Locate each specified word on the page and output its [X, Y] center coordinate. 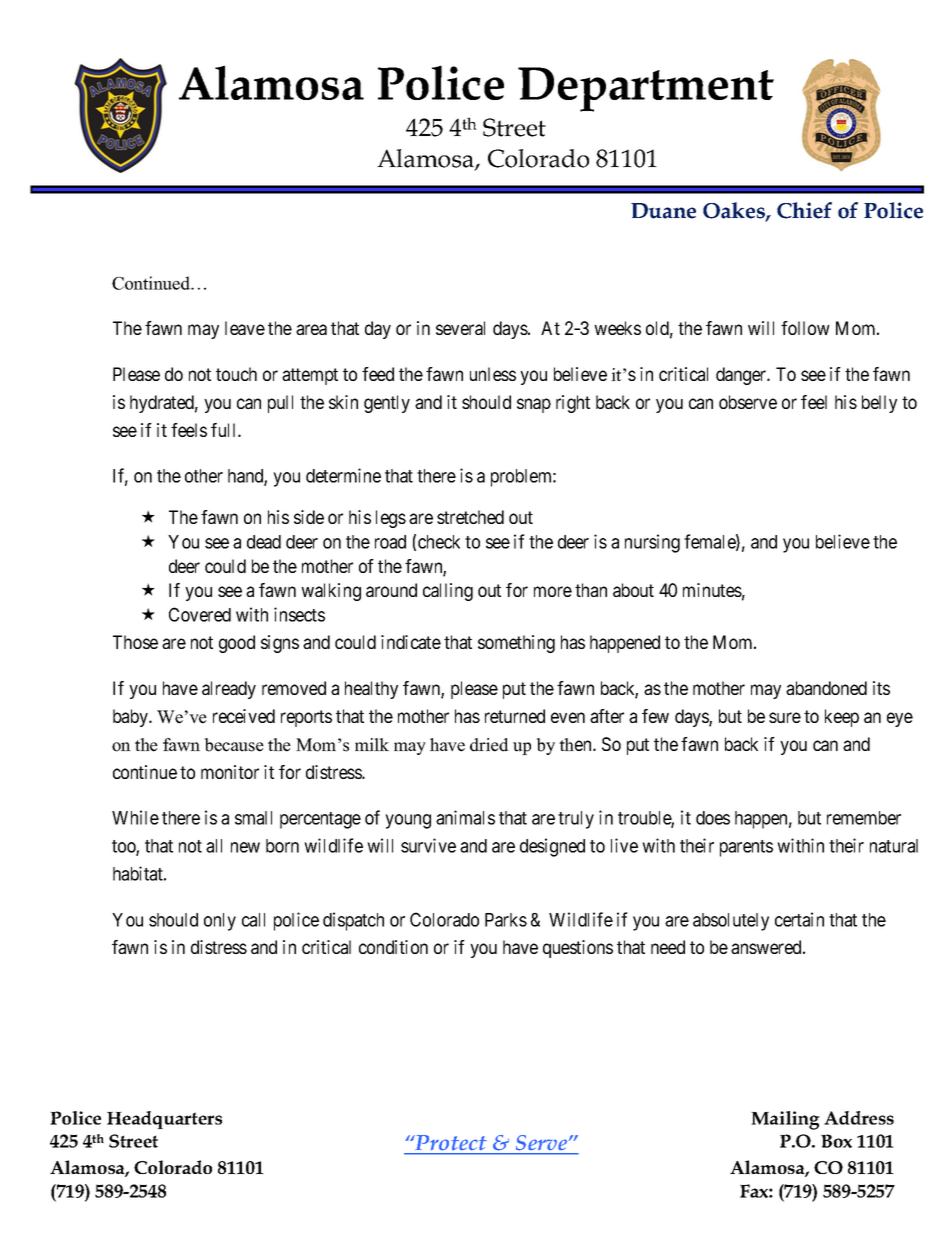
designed [552, 847]
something [516, 644]
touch [236, 374]
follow [805, 328]
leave [245, 328]
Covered [200, 614]
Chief [804, 210]
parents [746, 848]
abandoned [826, 688]
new [245, 847]
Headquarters [164, 1120]
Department [646, 89]
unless [493, 374]
